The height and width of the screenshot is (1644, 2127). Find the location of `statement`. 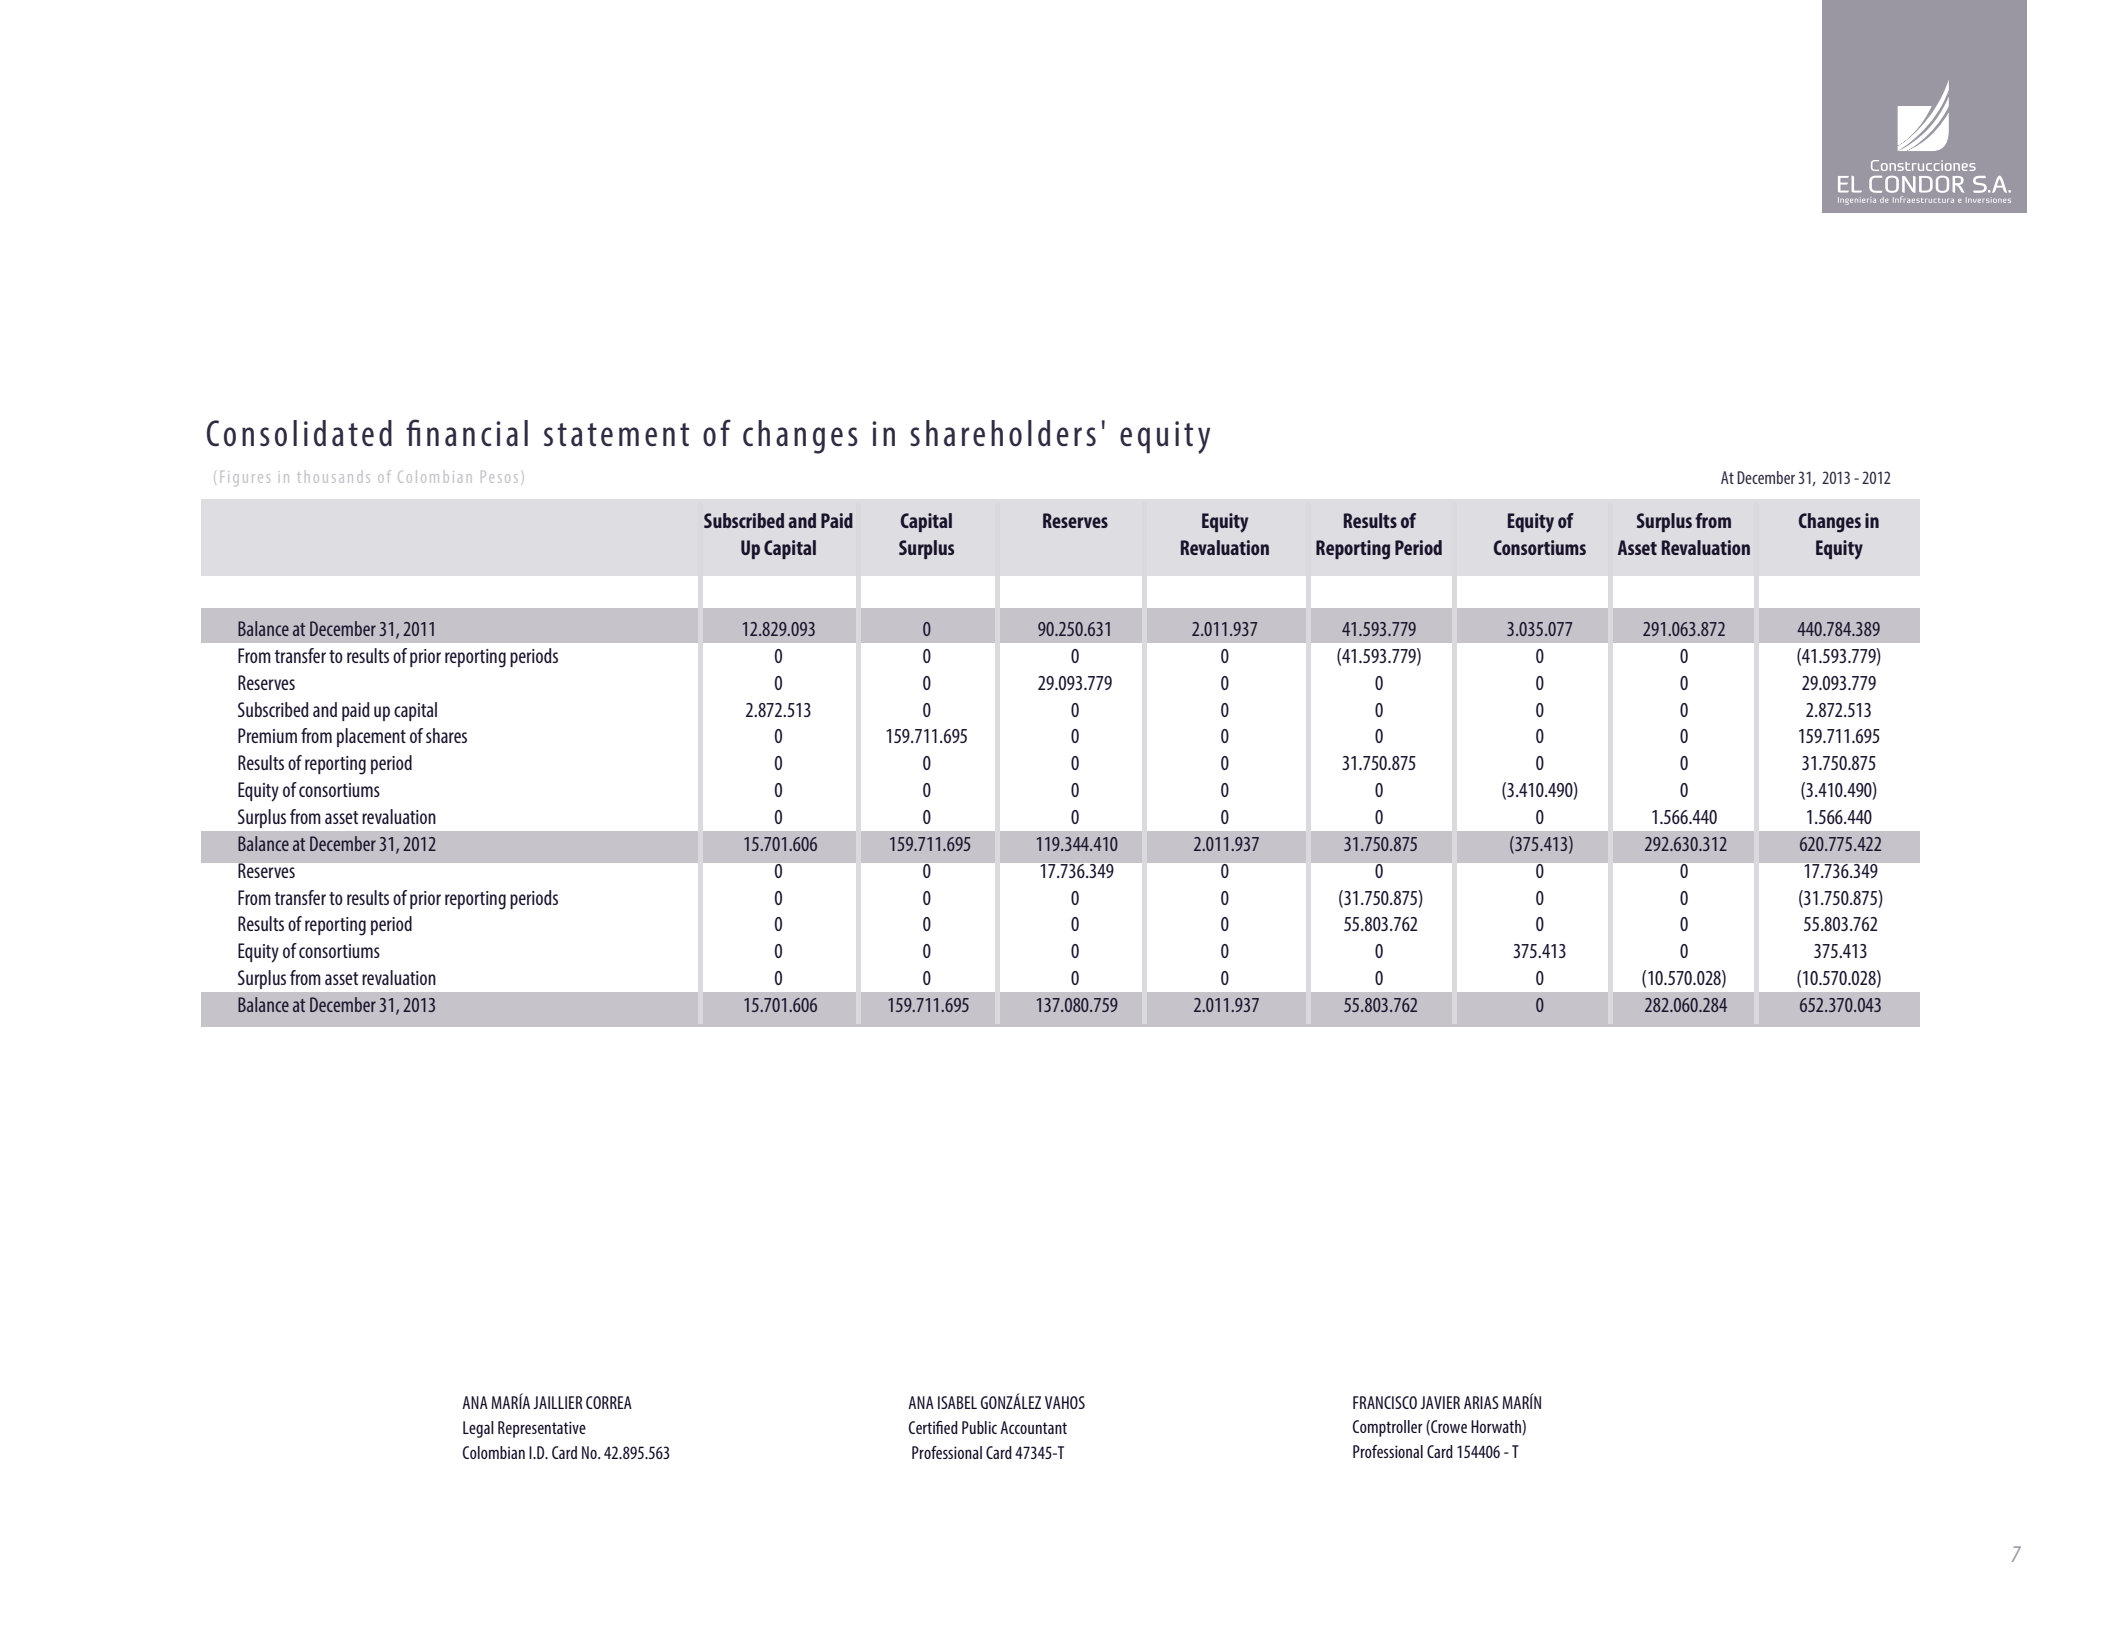

statement is located at coordinates (616, 435).
